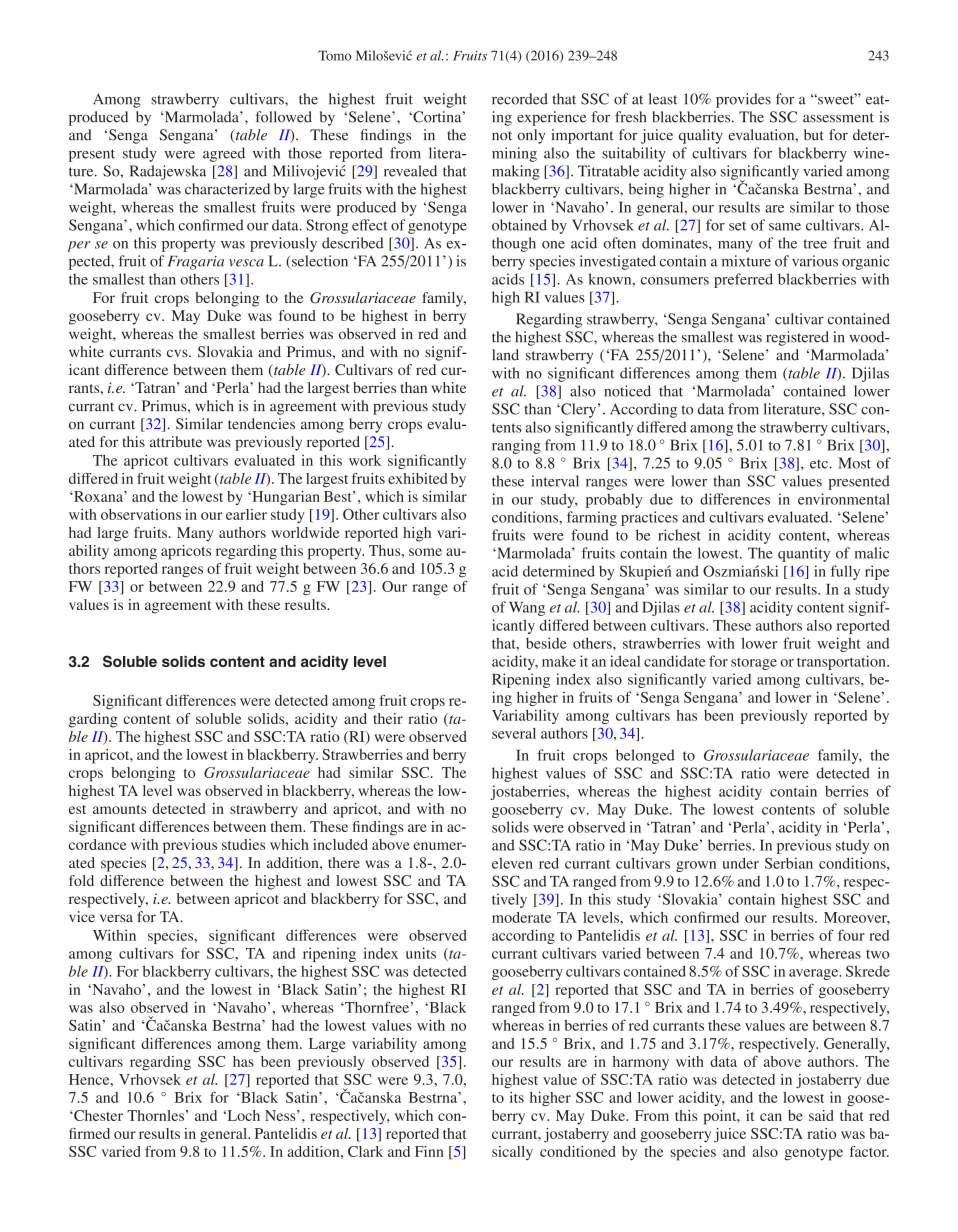 This page has height=1232, width=958. I want to click on provides, so click(743, 100).
